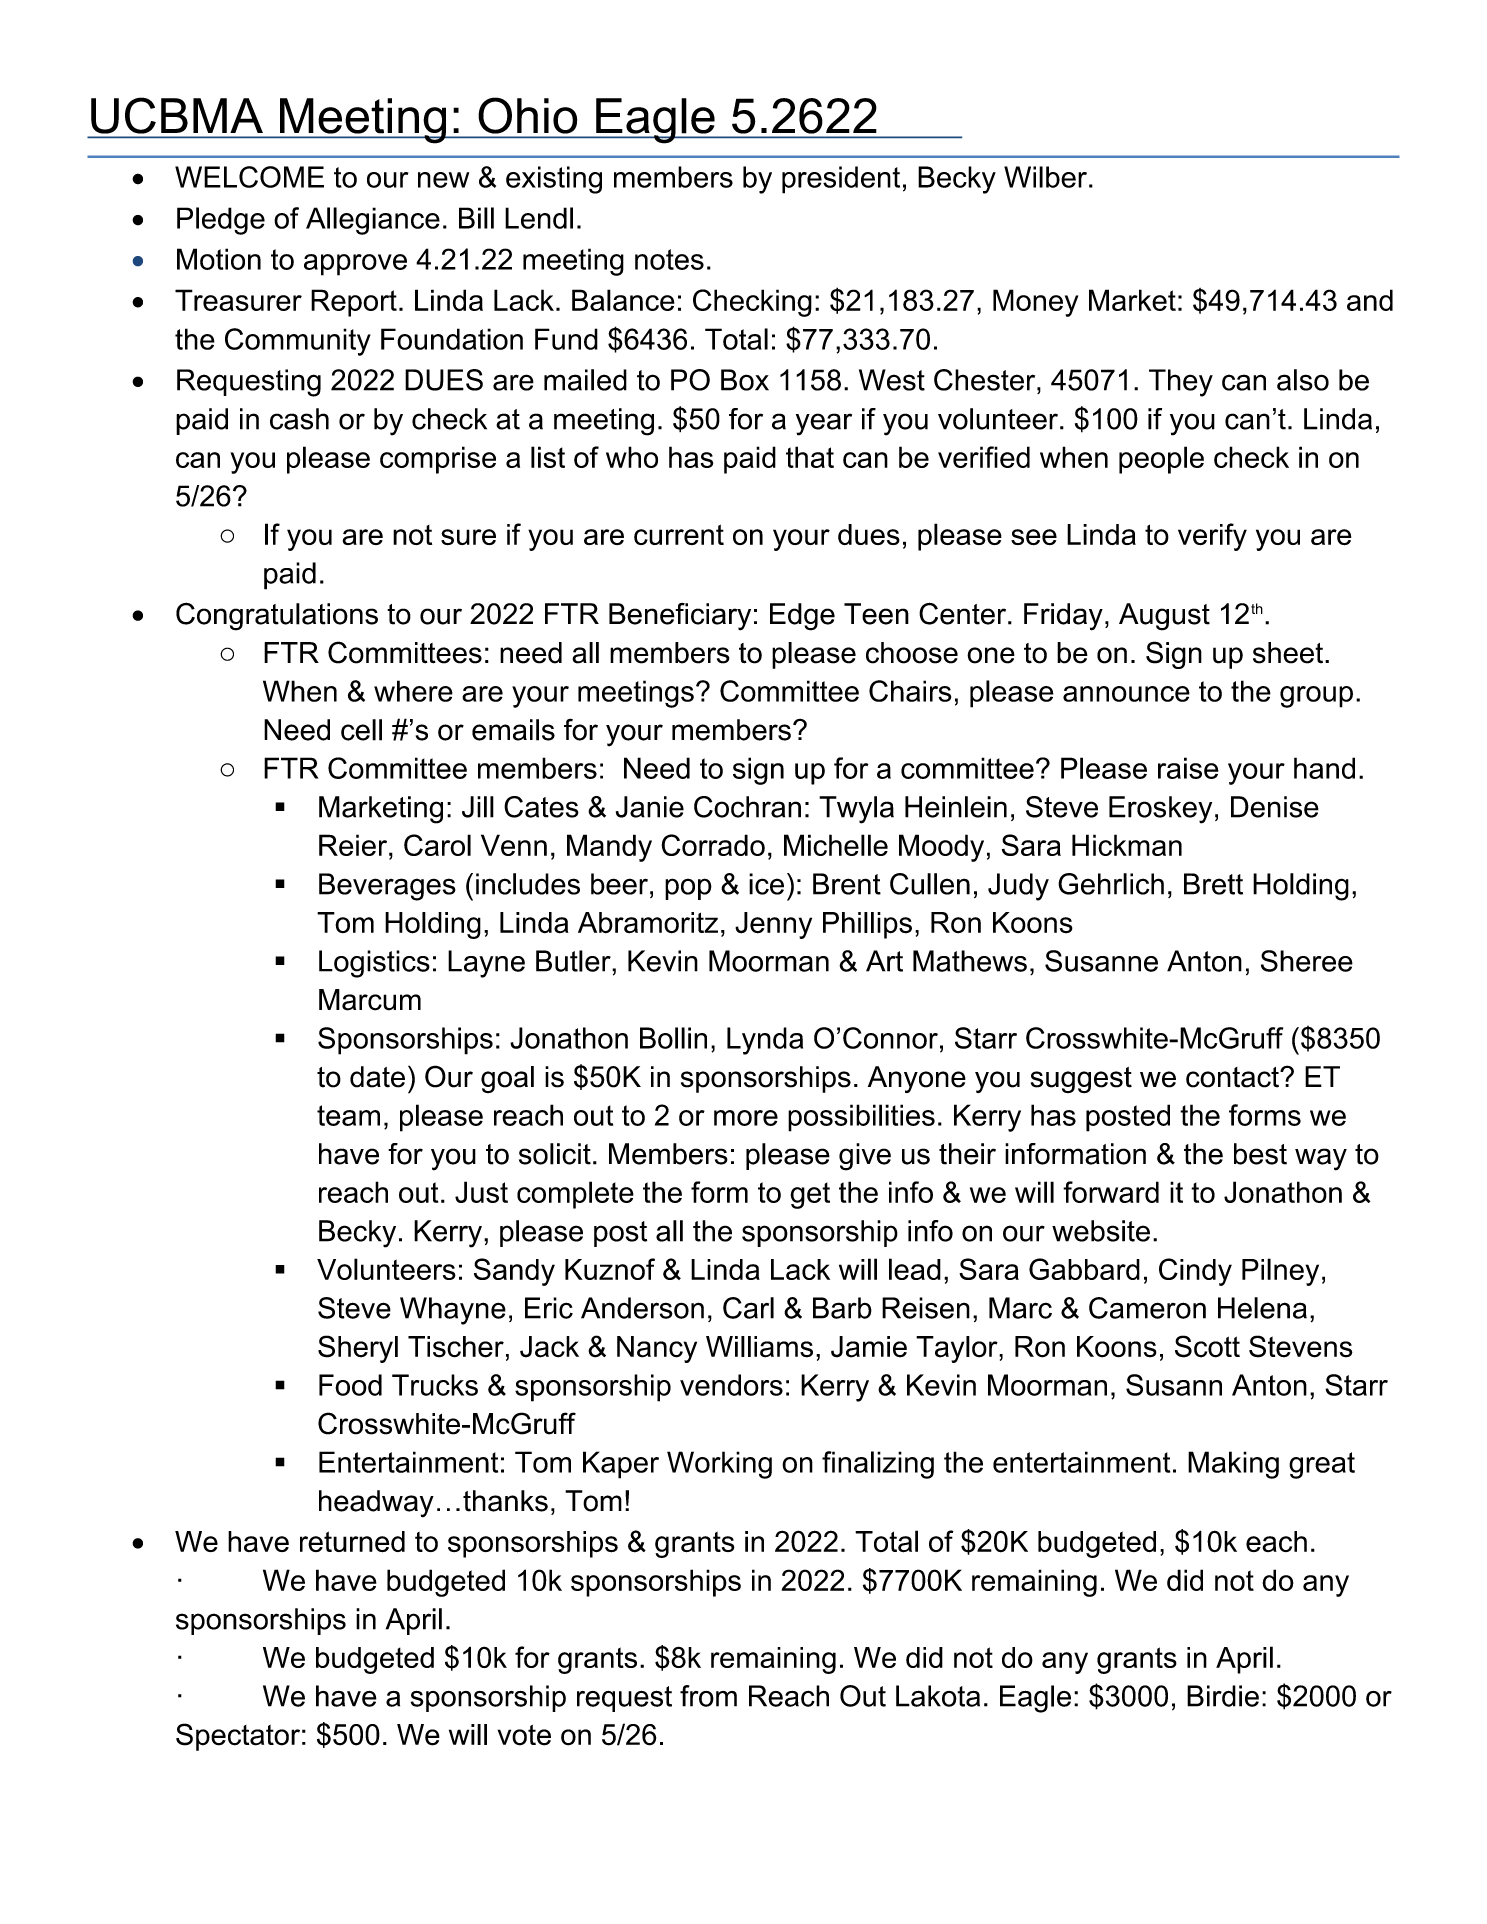 The width and height of the screenshot is (1487, 1924). I want to click on Carl, so click(748, 1308).
